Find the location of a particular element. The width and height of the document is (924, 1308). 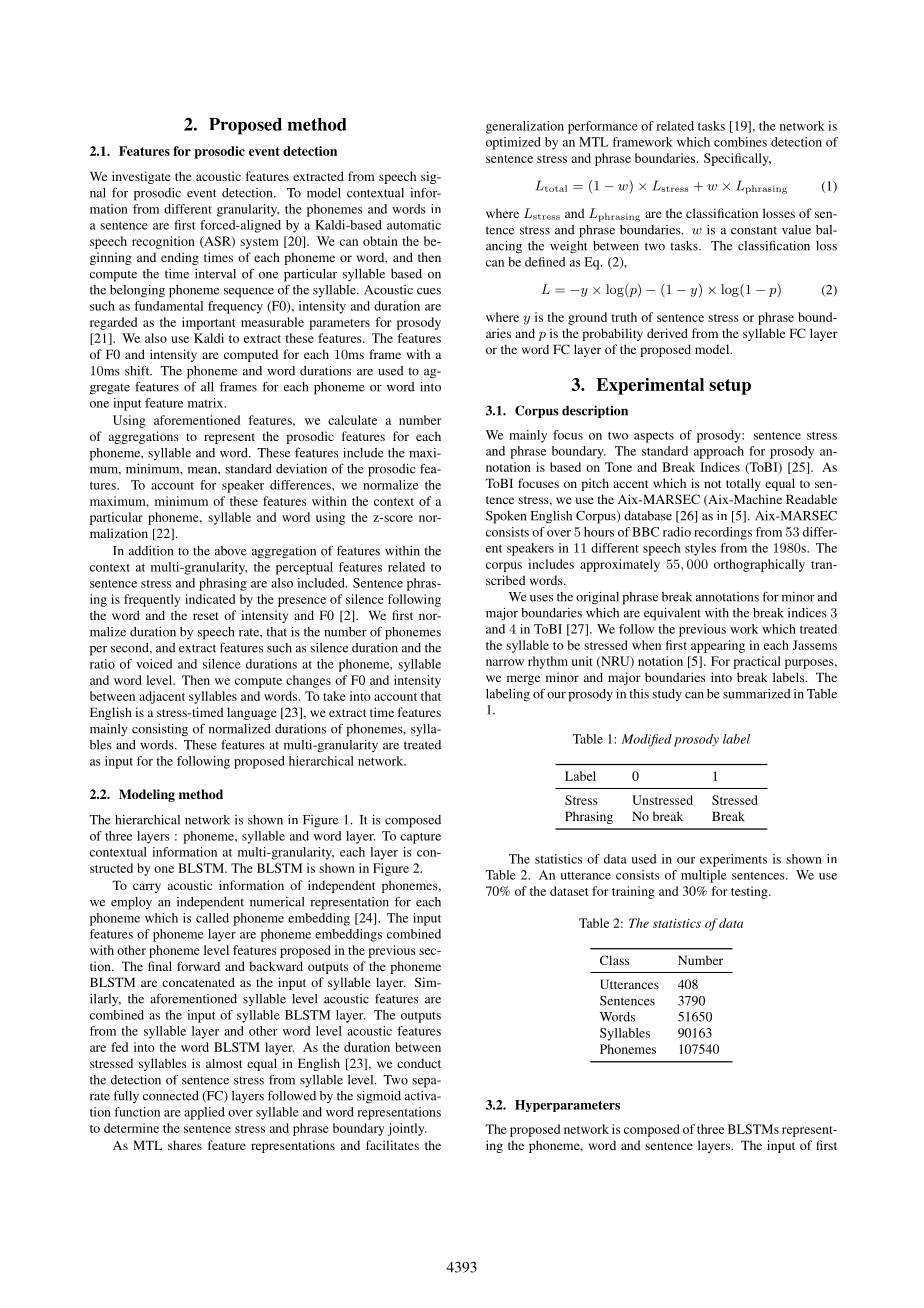

applied is located at coordinates (204, 1113).
